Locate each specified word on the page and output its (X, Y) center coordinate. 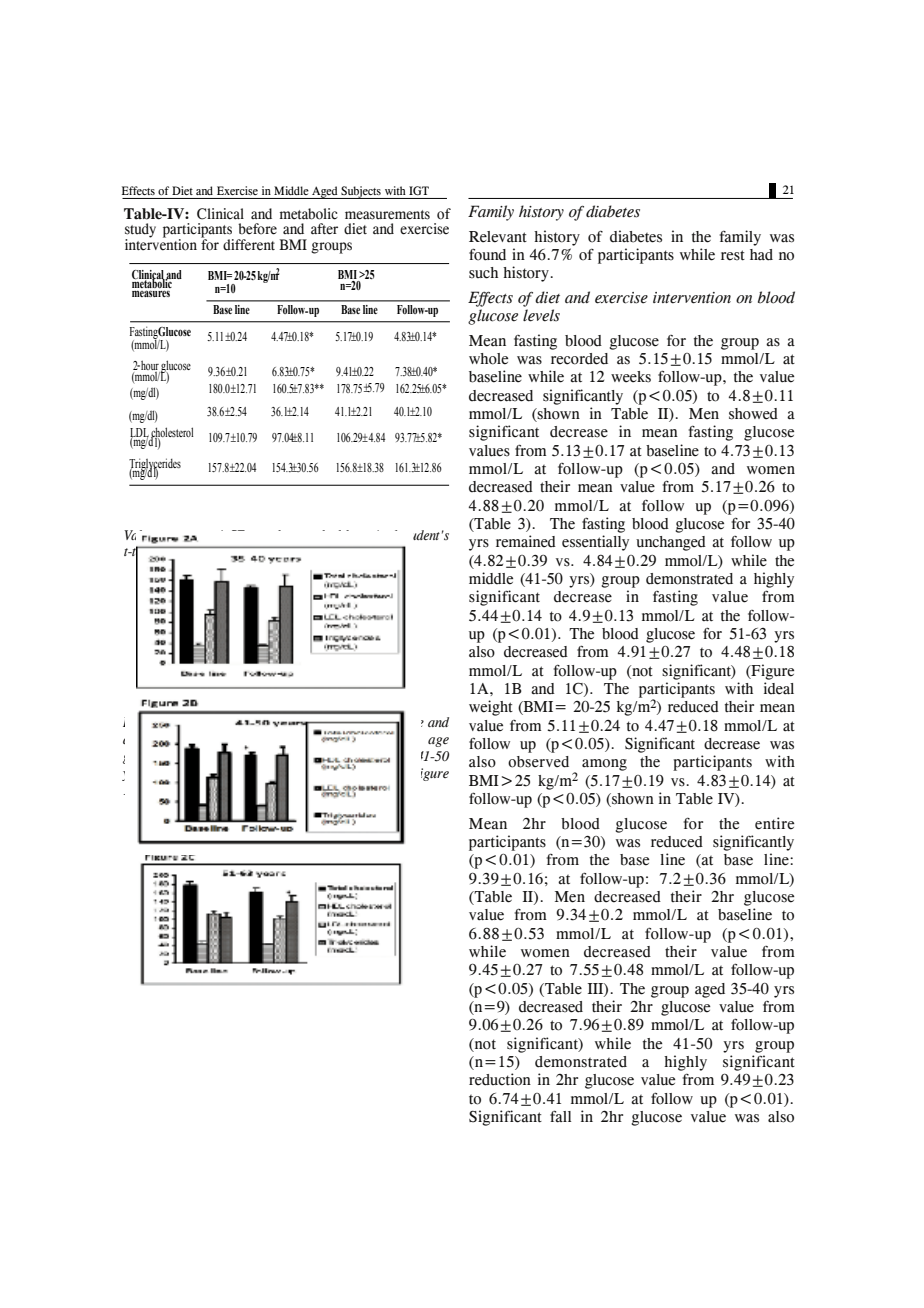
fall (560, 1116)
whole (489, 359)
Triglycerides (155, 465)
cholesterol (172, 433)
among (604, 765)
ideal (779, 688)
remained (526, 541)
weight (491, 708)
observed (538, 762)
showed (753, 414)
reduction (500, 1079)
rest (733, 255)
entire (775, 823)
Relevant (498, 237)
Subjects (361, 192)
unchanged (671, 543)
